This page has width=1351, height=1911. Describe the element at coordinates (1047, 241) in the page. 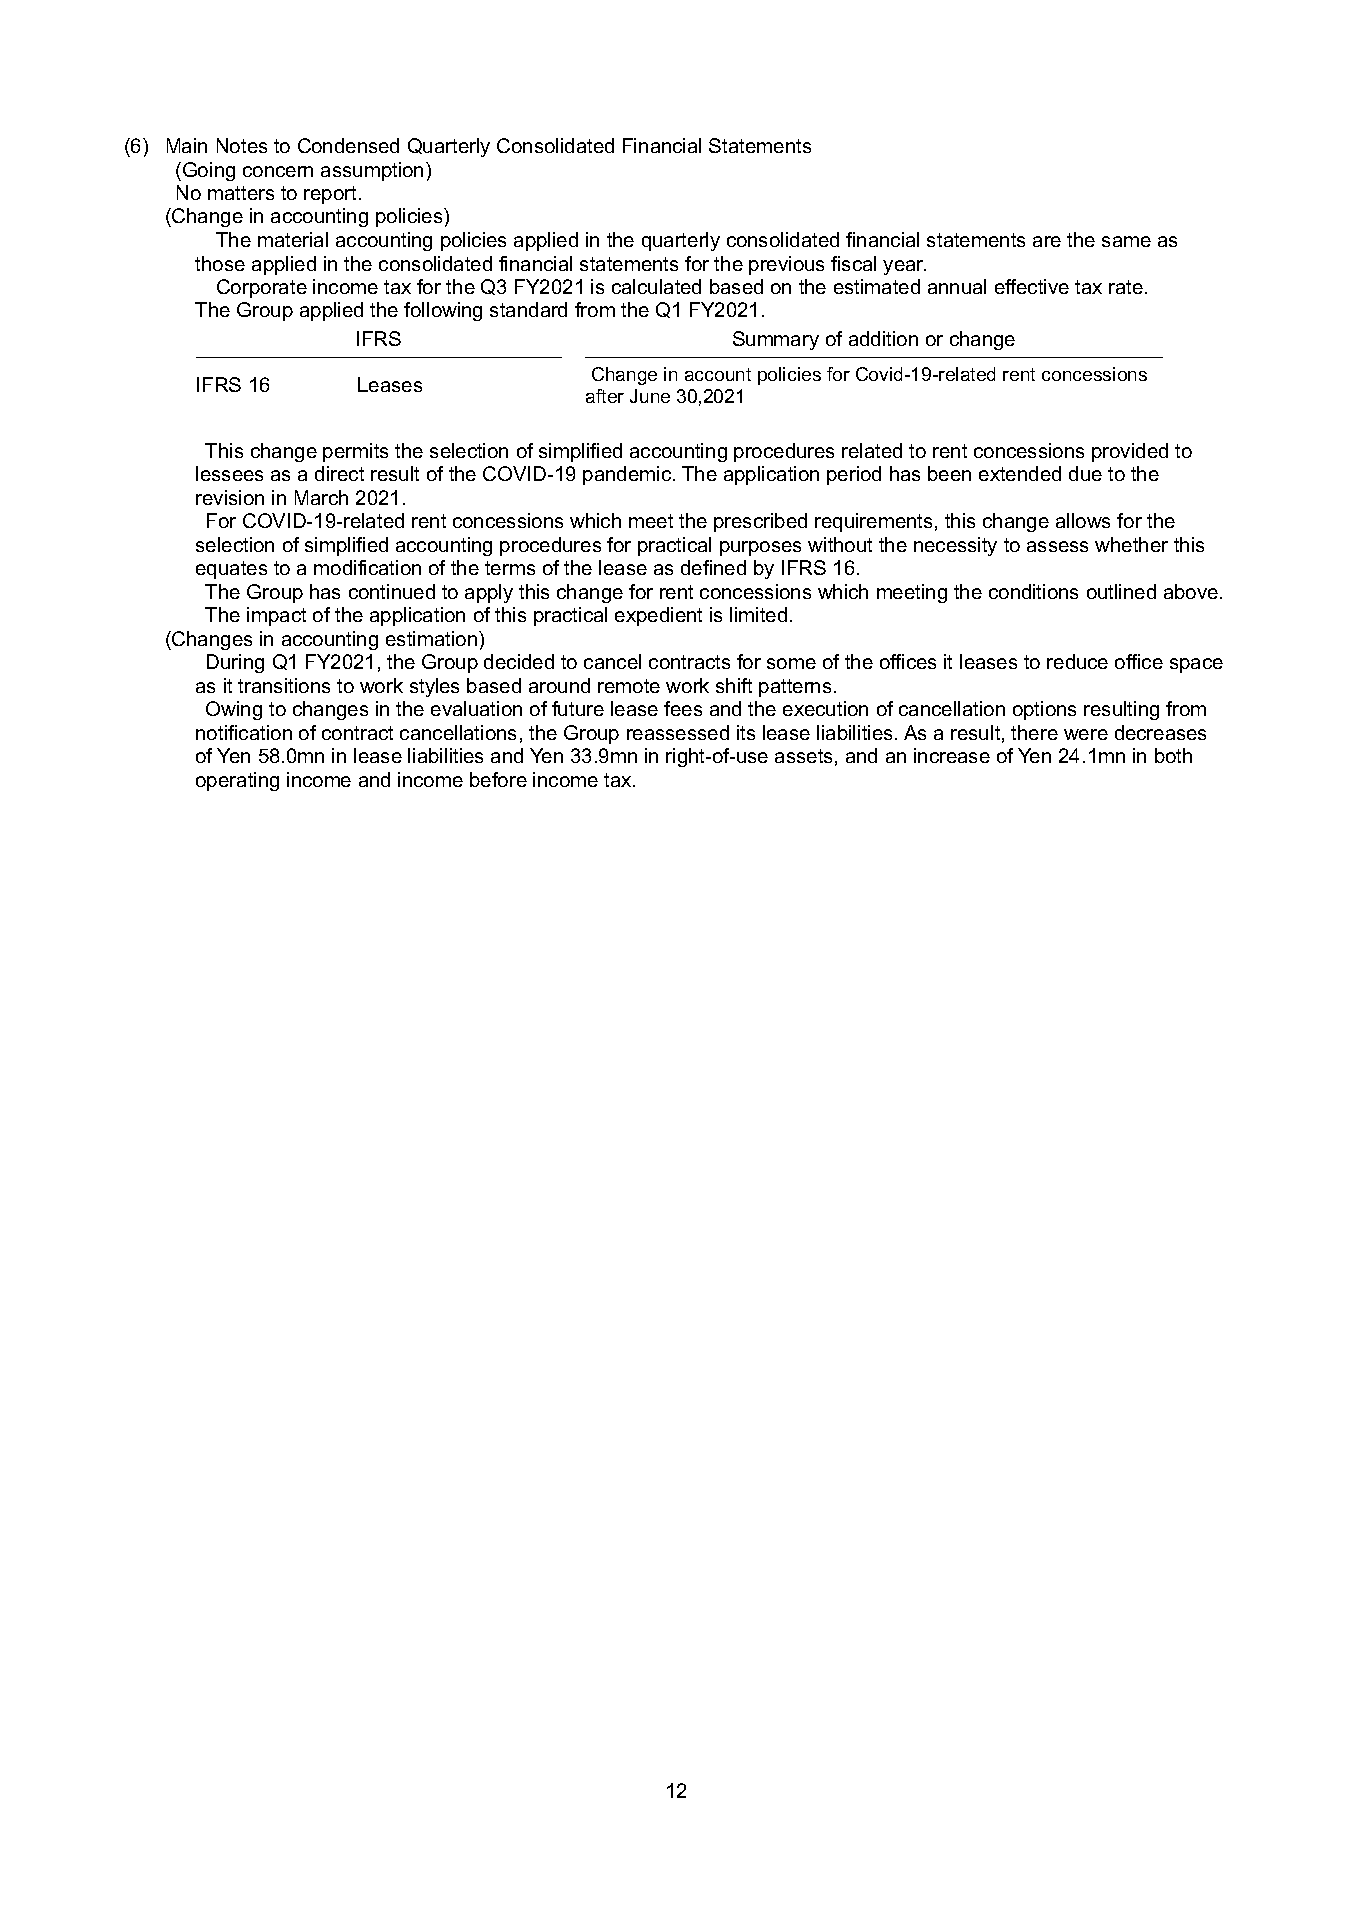

I see `are` at that location.
